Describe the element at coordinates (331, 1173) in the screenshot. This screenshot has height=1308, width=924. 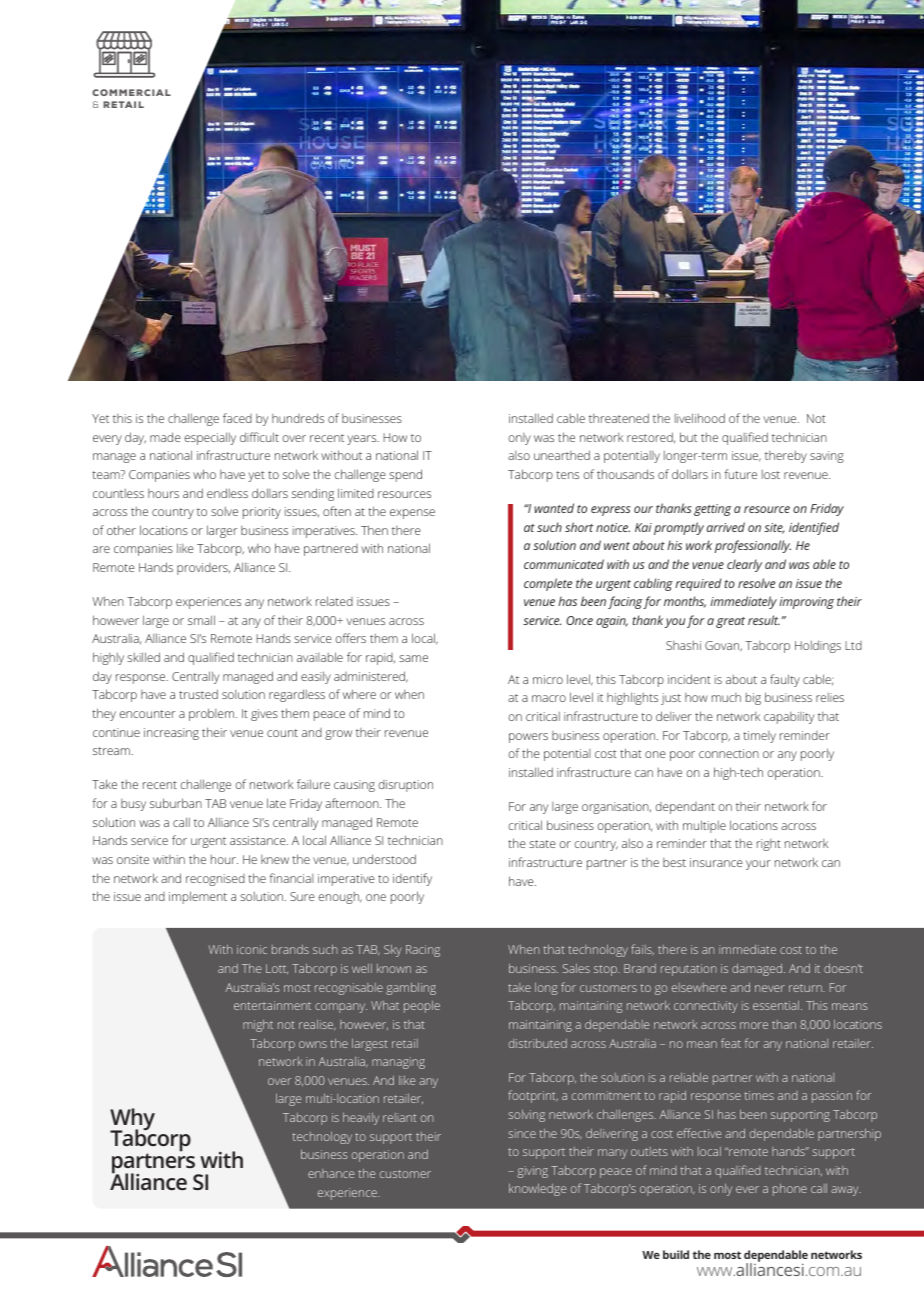
I see `enhance` at that location.
